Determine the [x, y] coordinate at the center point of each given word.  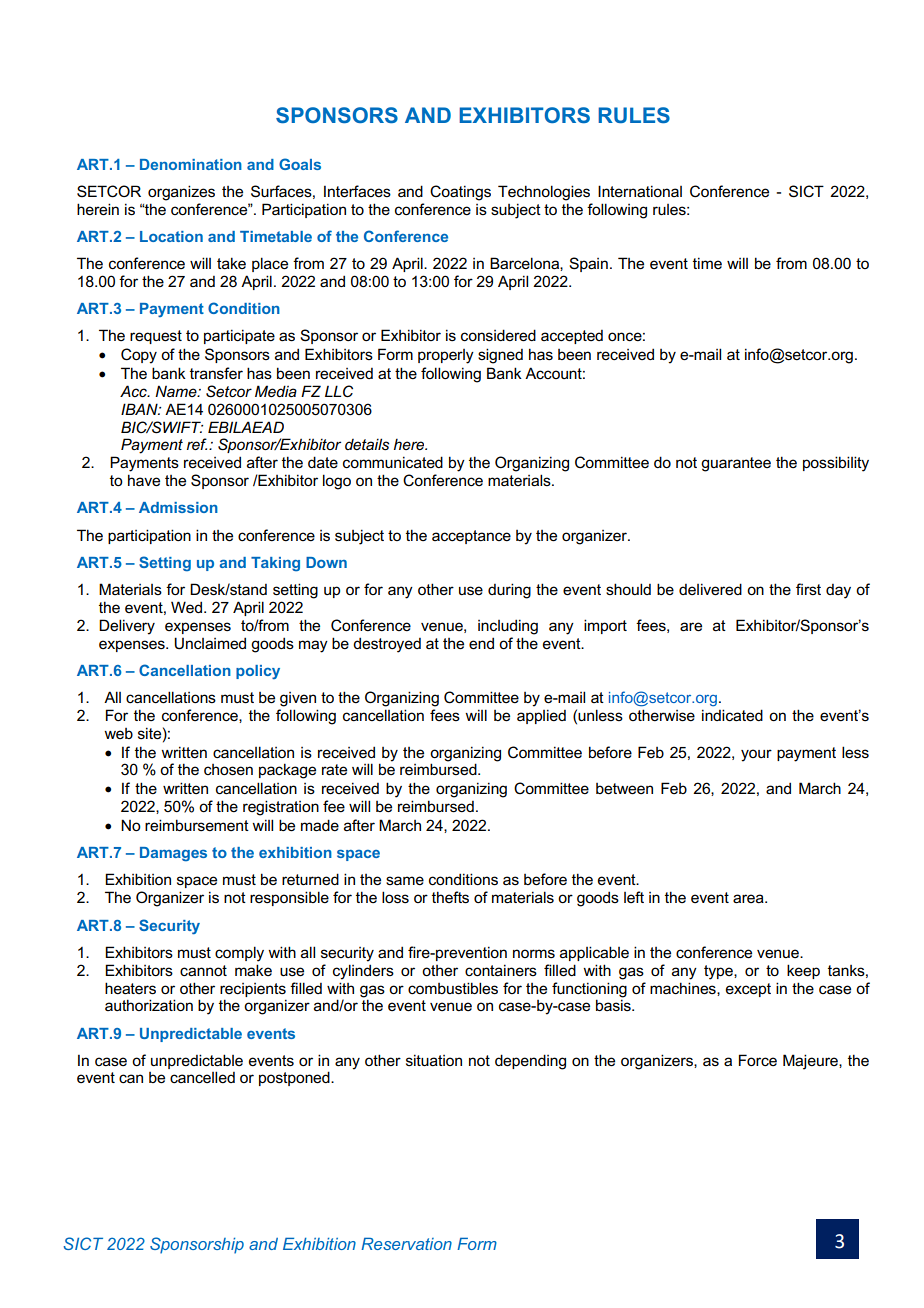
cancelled [202, 1077]
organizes [181, 193]
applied [541, 716]
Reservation [406, 1243]
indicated [732, 715]
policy [258, 672]
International [640, 191]
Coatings [460, 193]
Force [758, 1060]
